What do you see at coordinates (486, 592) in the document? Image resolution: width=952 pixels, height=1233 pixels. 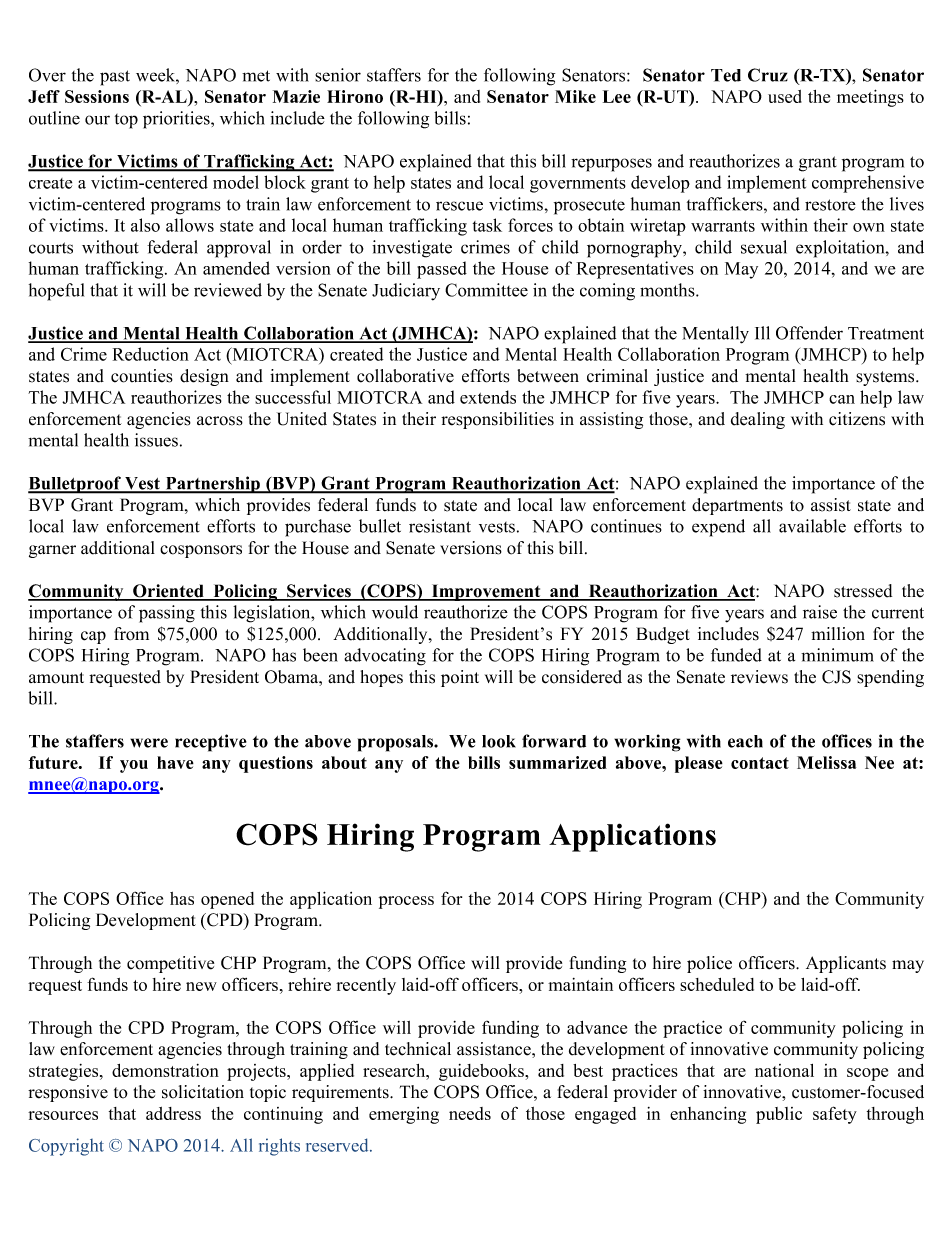 I see `Improvement` at bounding box center [486, 592].
